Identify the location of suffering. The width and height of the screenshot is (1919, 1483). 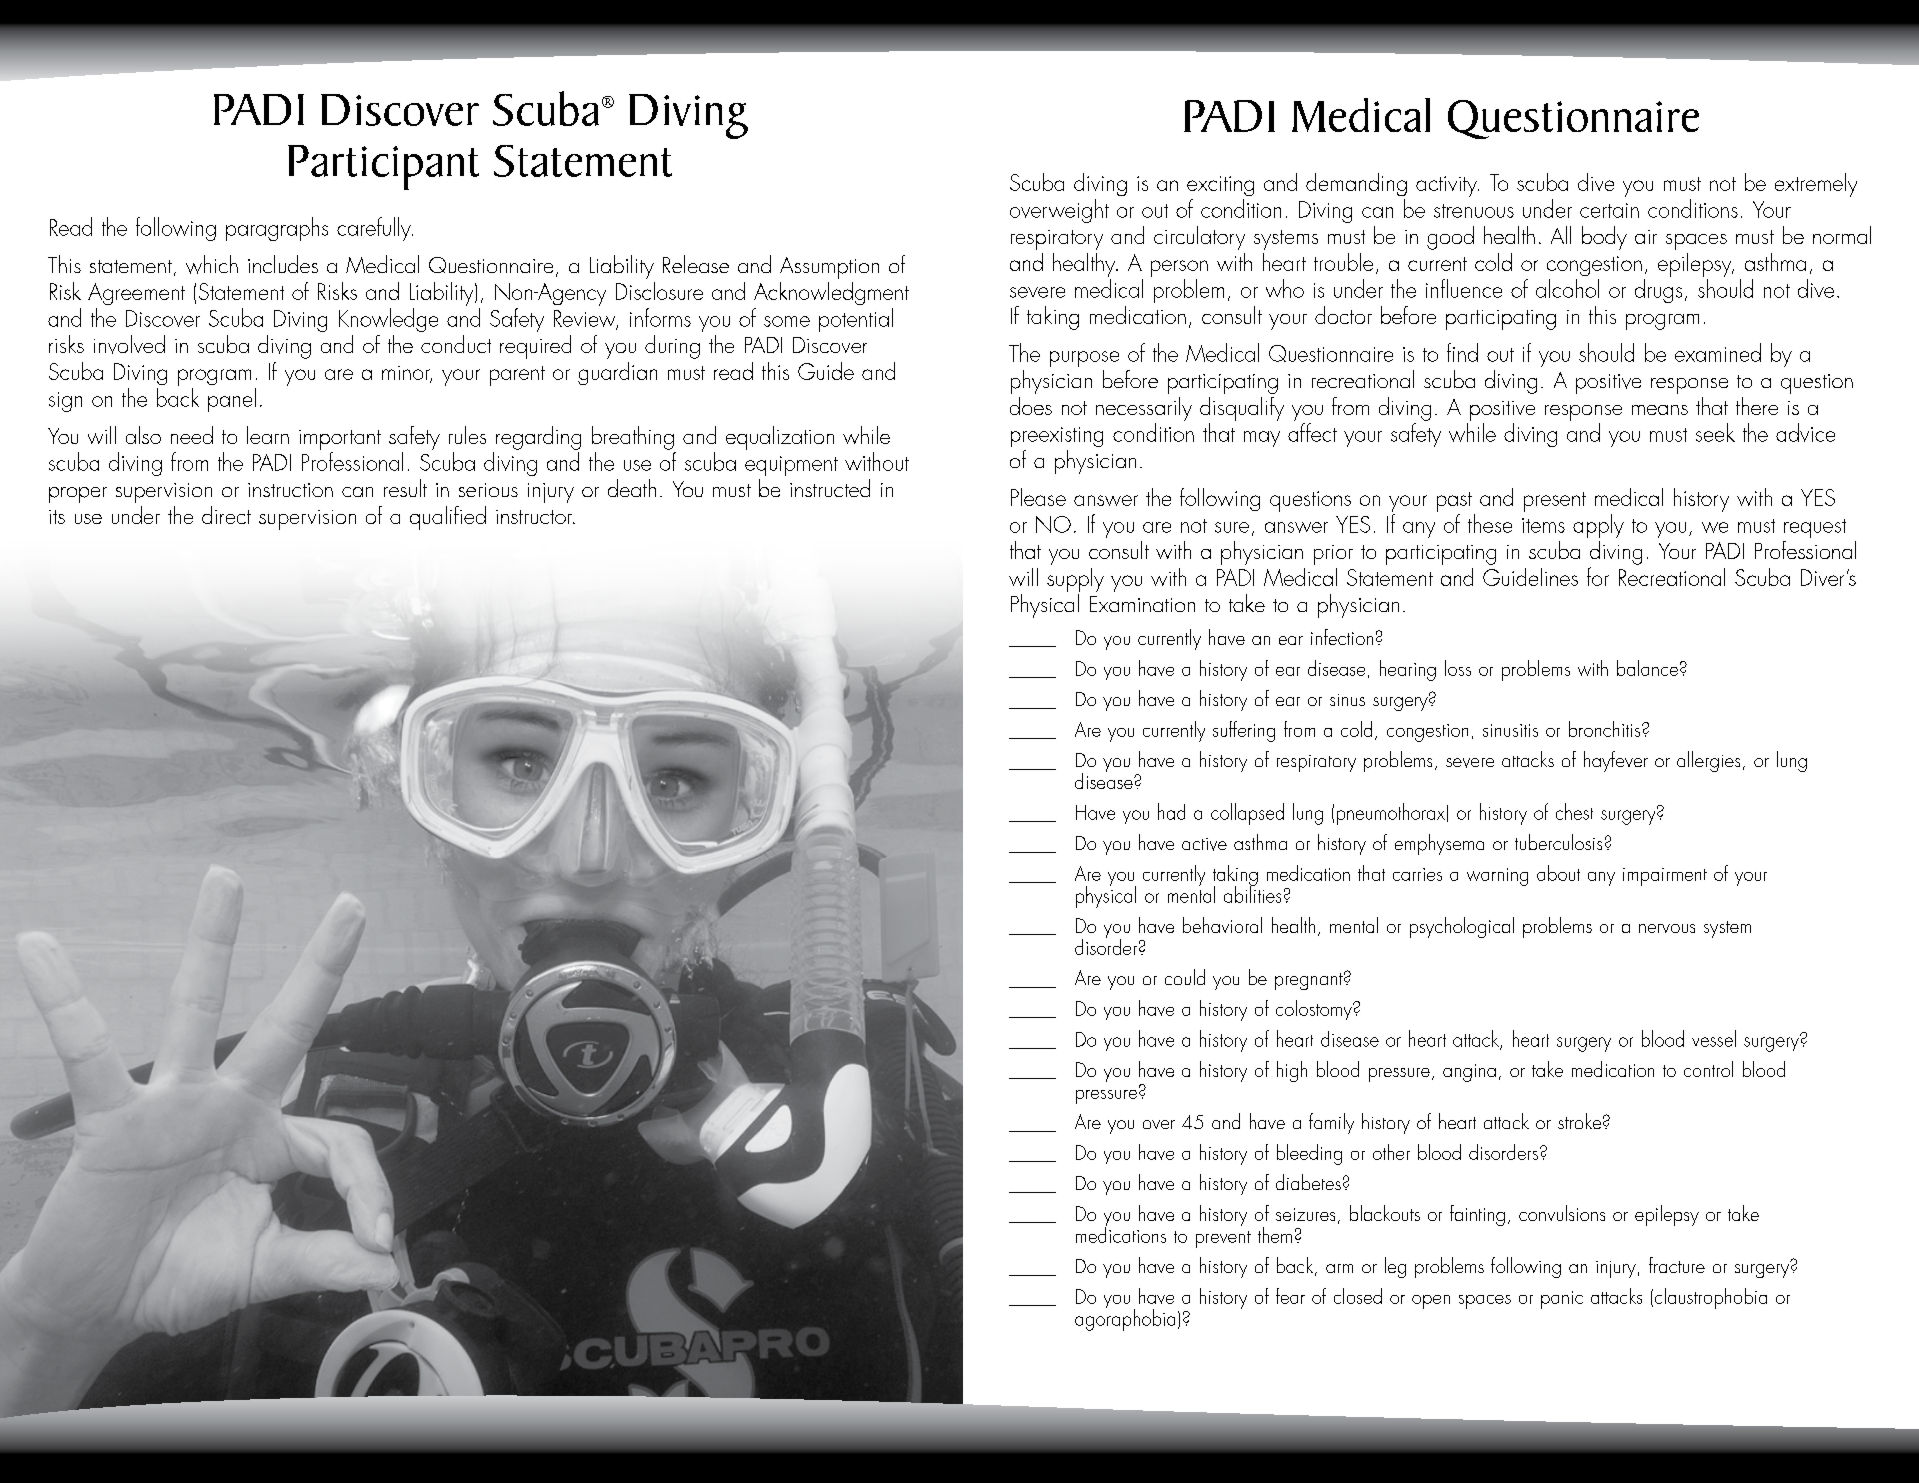
(1244, 731).
